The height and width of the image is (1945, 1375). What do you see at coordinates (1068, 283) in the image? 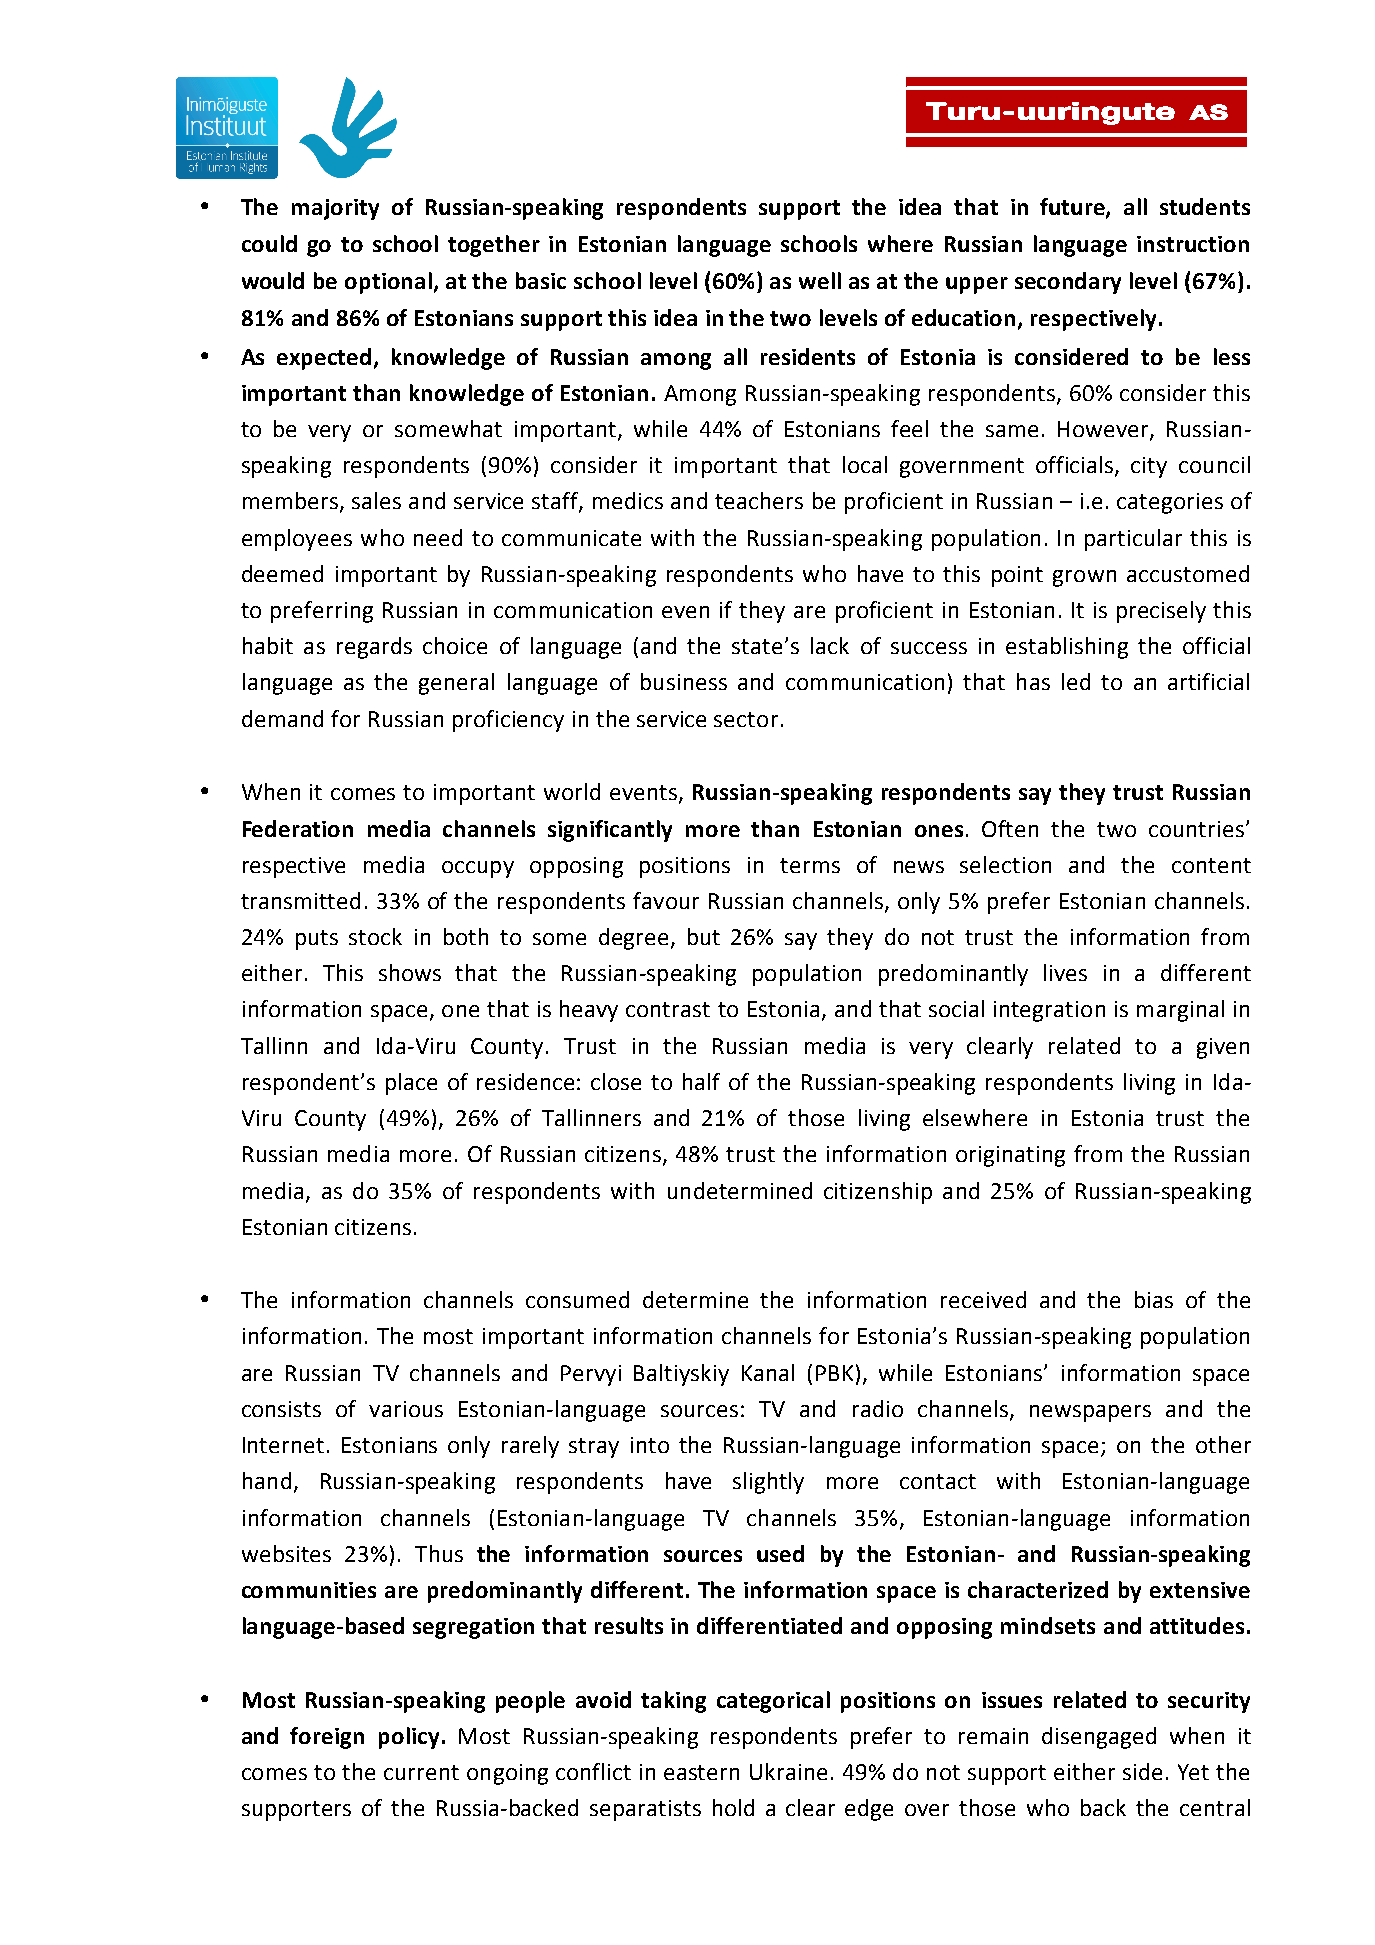
I see `secondary` at bounding box center [1068, 283].
